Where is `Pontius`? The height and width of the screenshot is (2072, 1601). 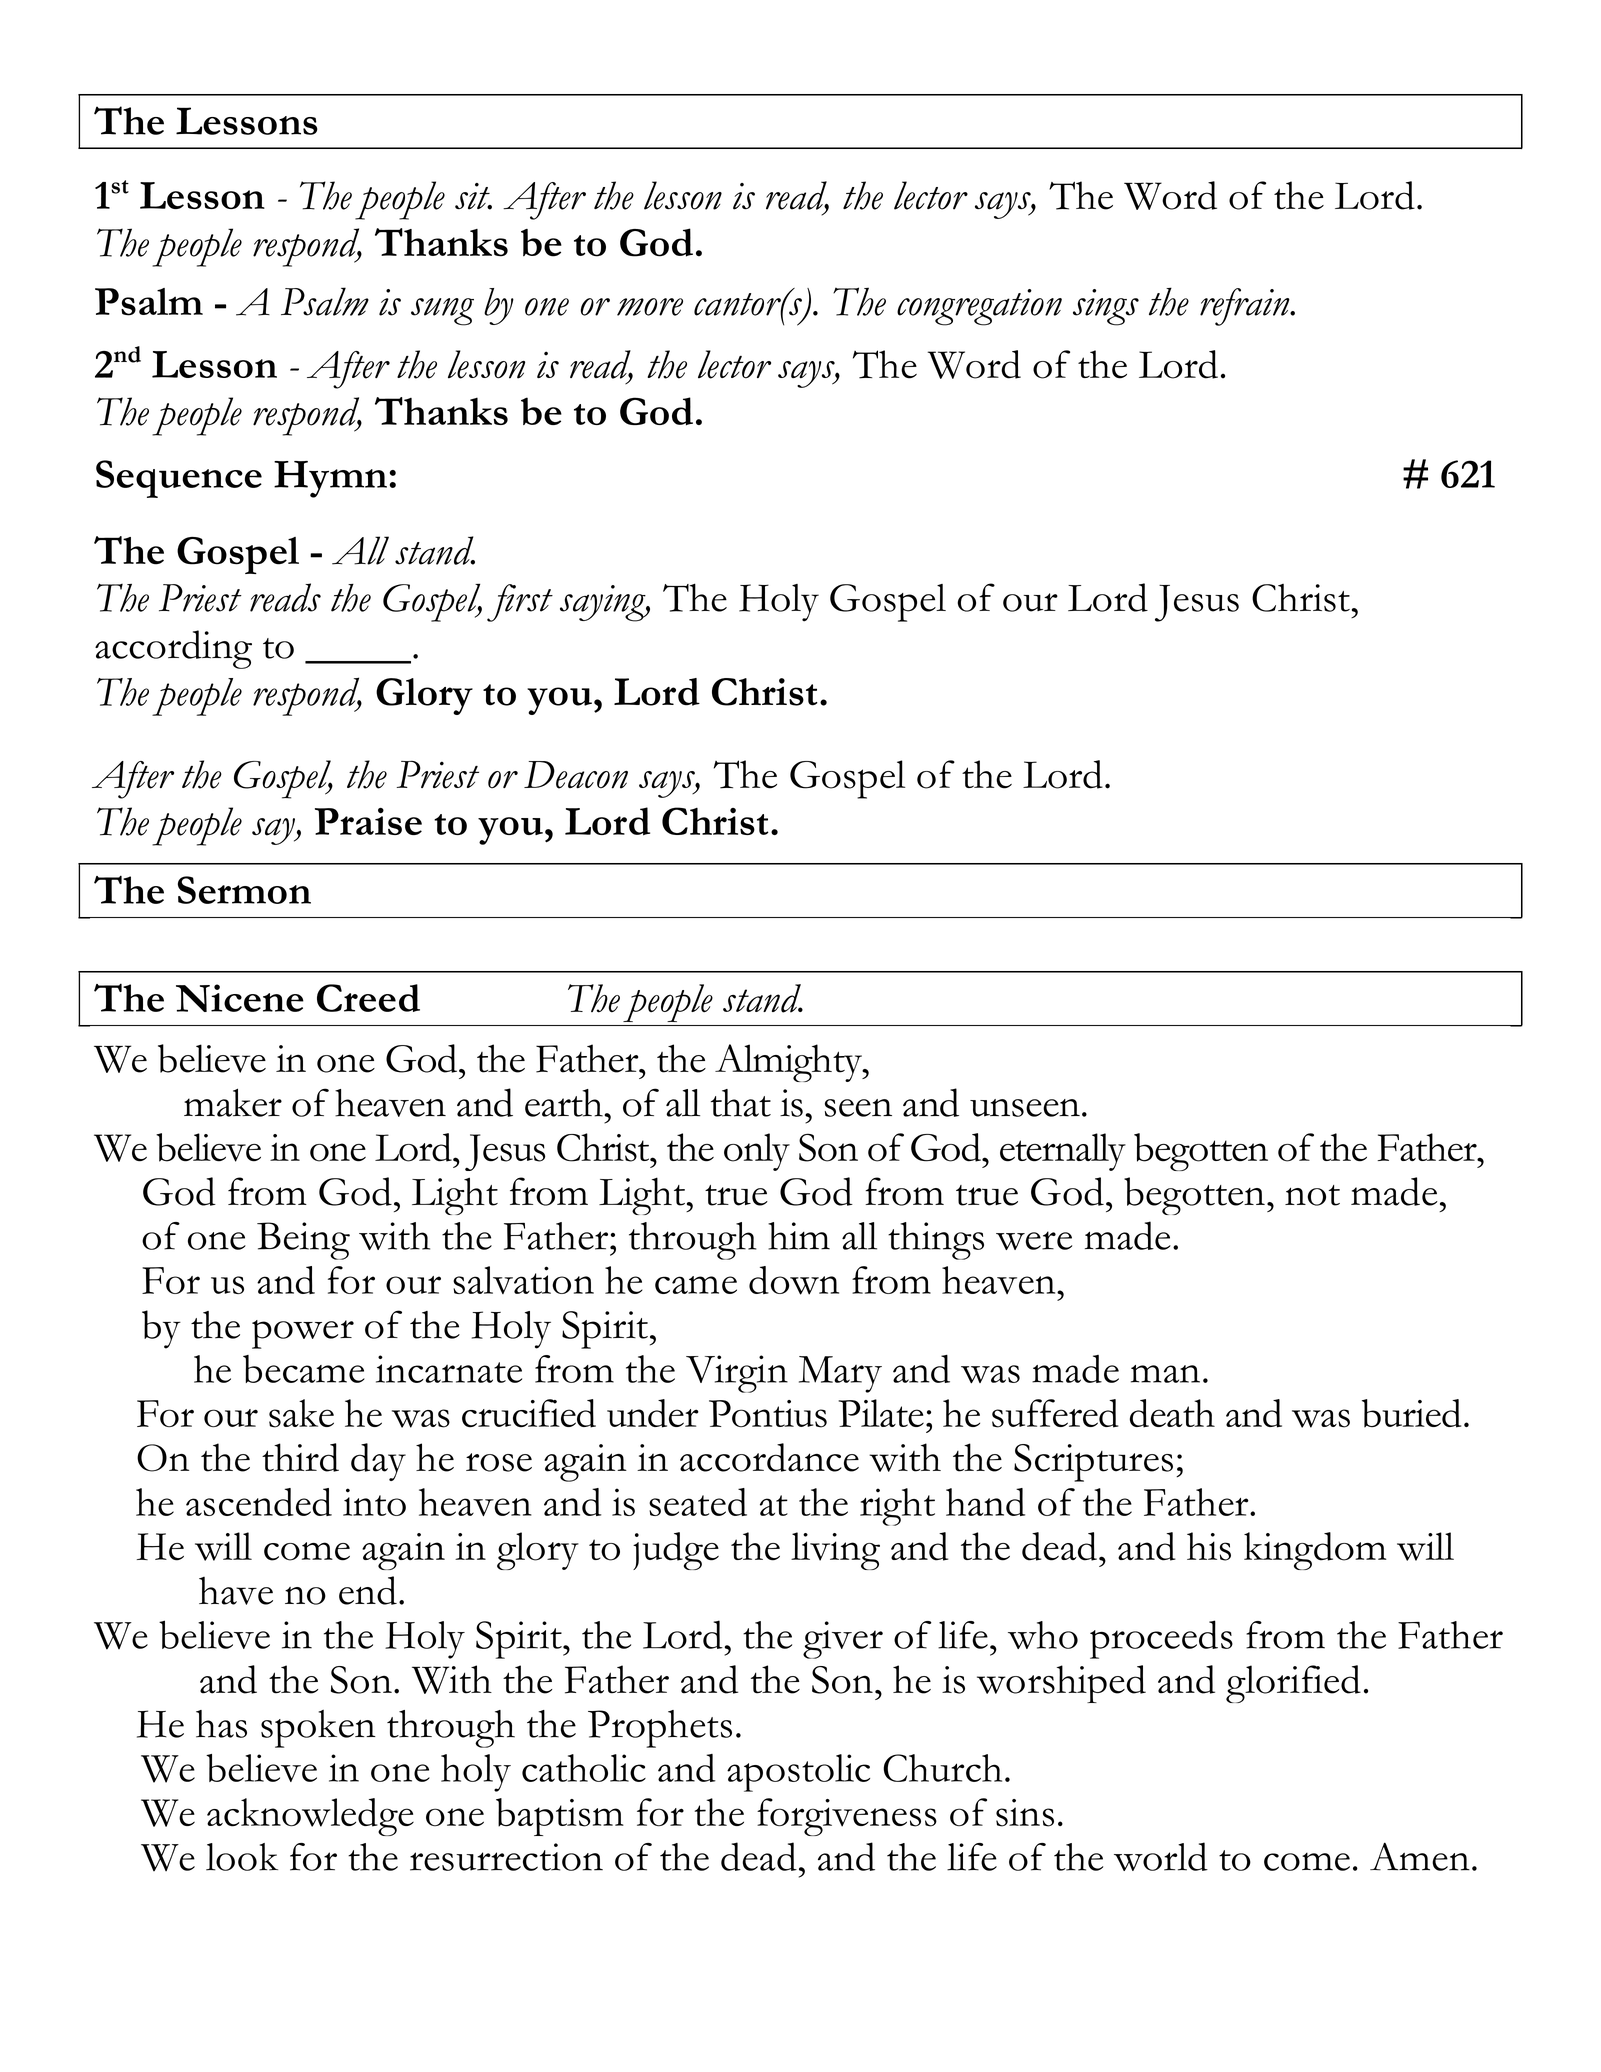
Pontius is located at coordinates (768, 1414).
